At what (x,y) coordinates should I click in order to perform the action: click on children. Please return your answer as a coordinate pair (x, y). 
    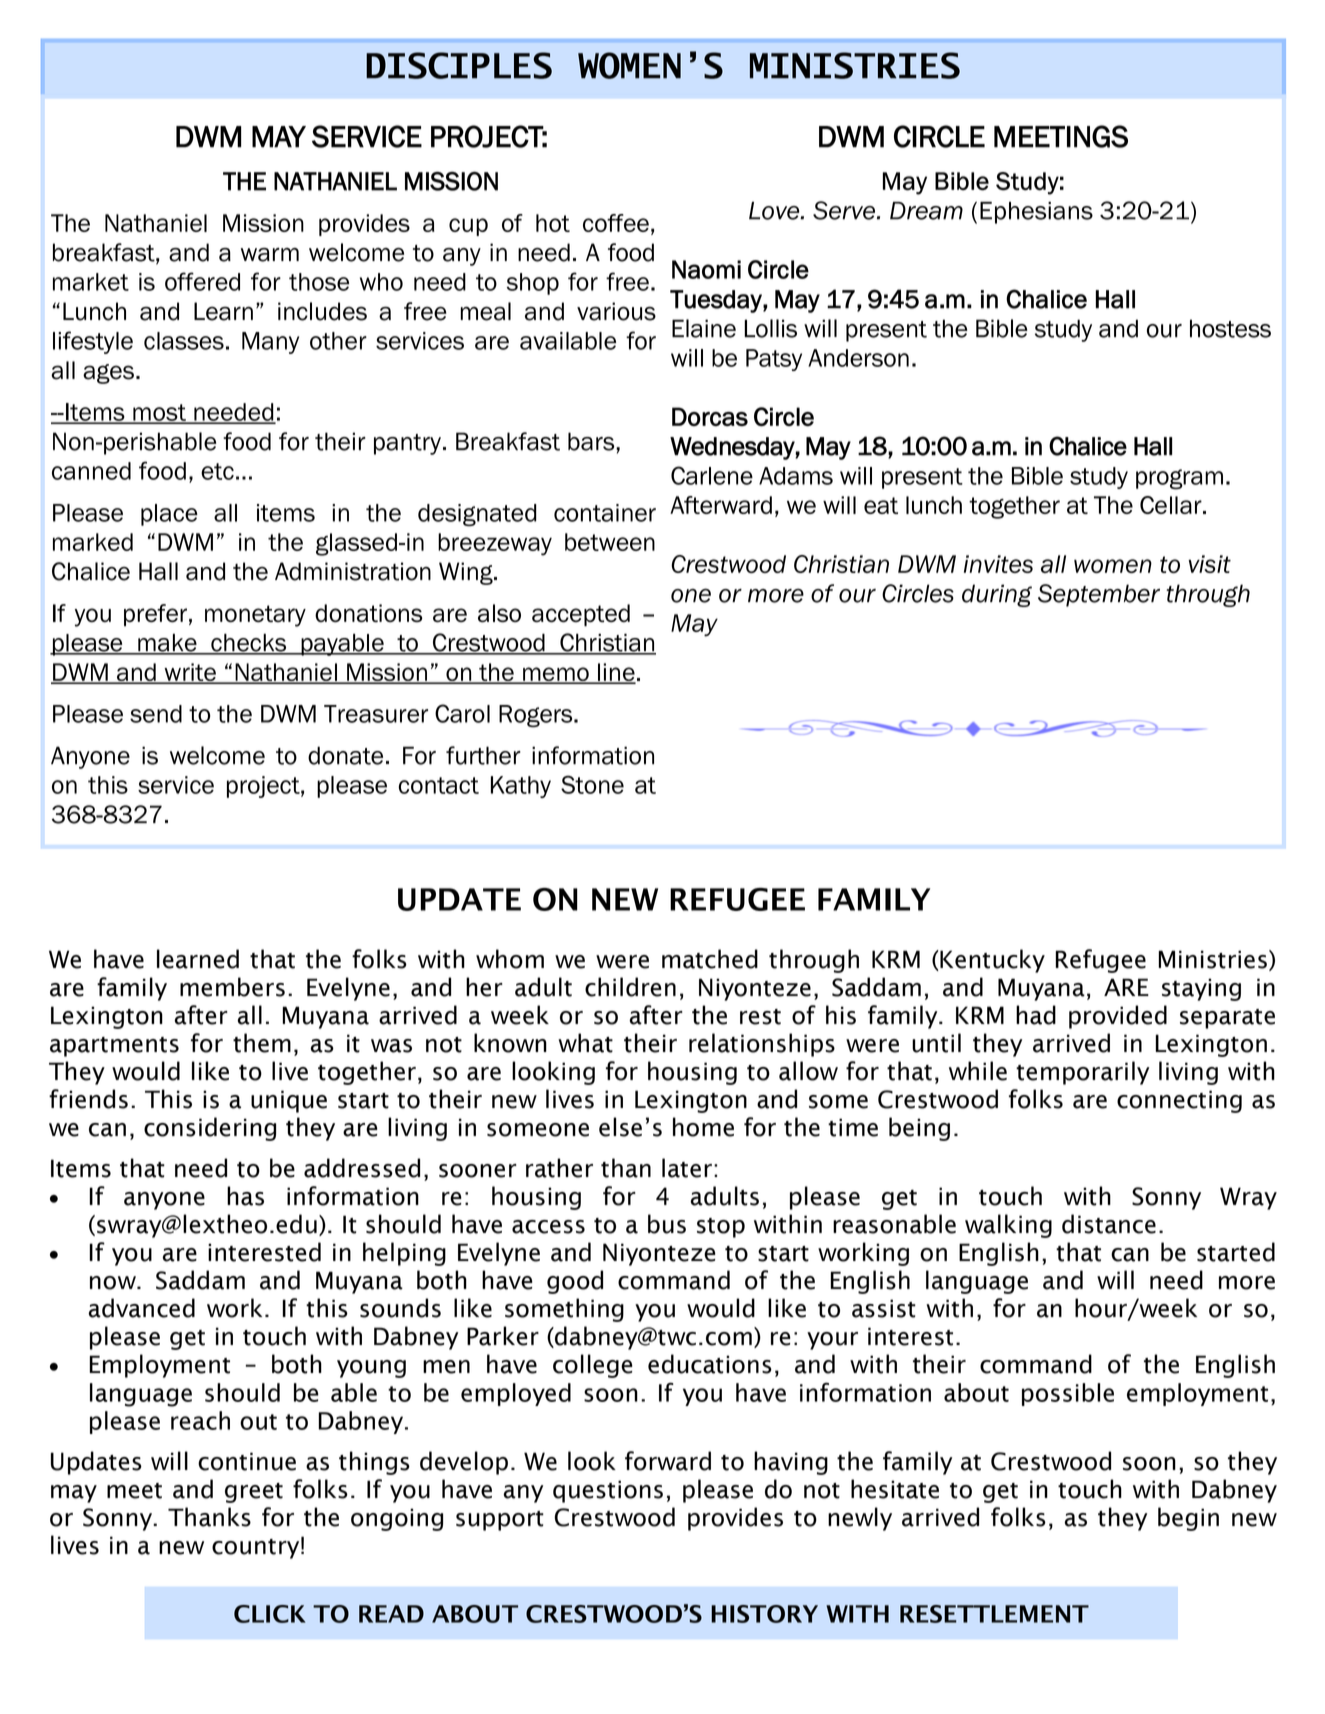
    Looking at the image, I should click on (630, 987).
